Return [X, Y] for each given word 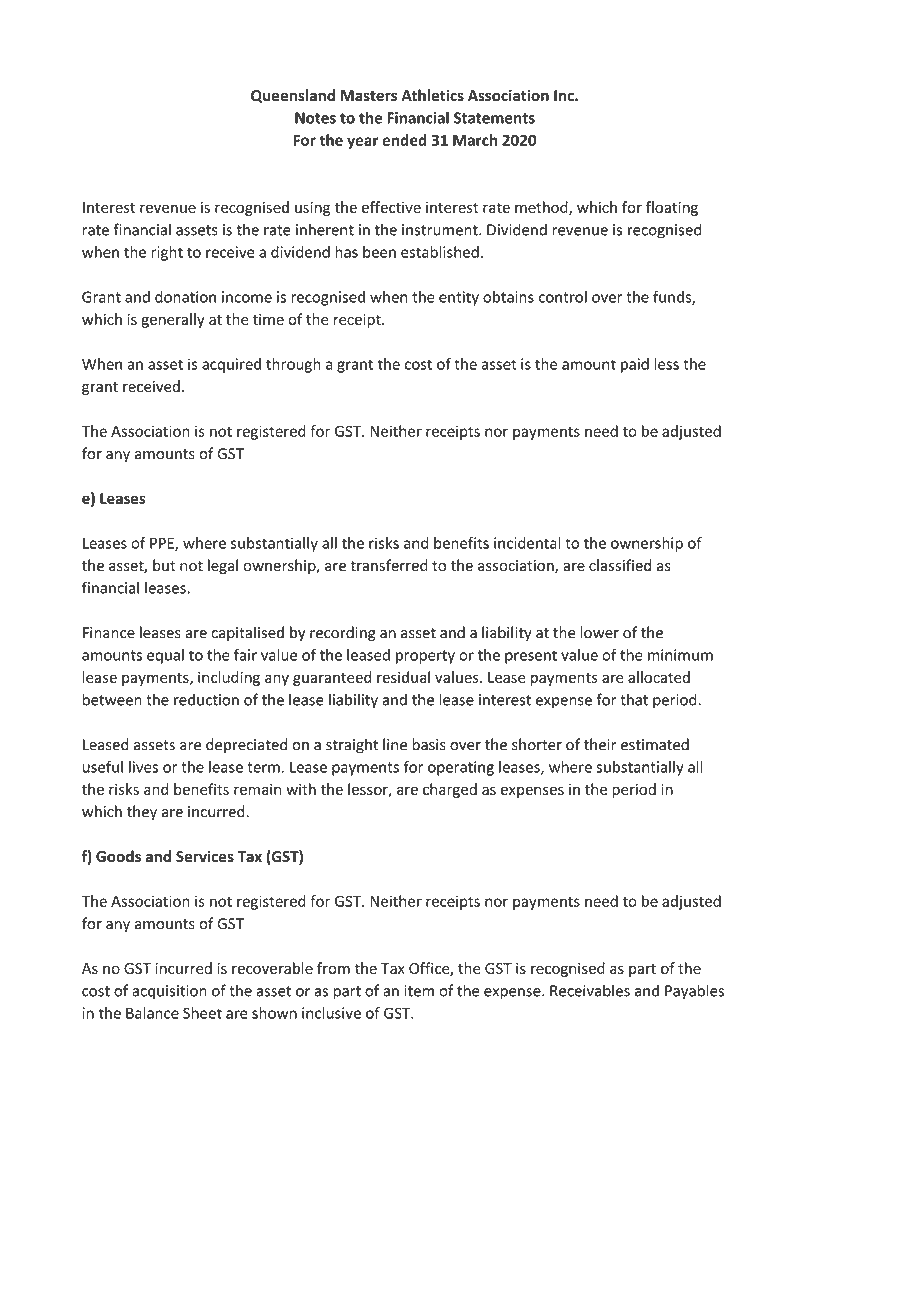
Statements [494, 118]
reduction [206, 699]
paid [635, 365]
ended [405, 140]
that [634, 699]
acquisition [169, 992]
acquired [231, 365]
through [293, 365]
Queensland [293, 96]
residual [403, 677]
